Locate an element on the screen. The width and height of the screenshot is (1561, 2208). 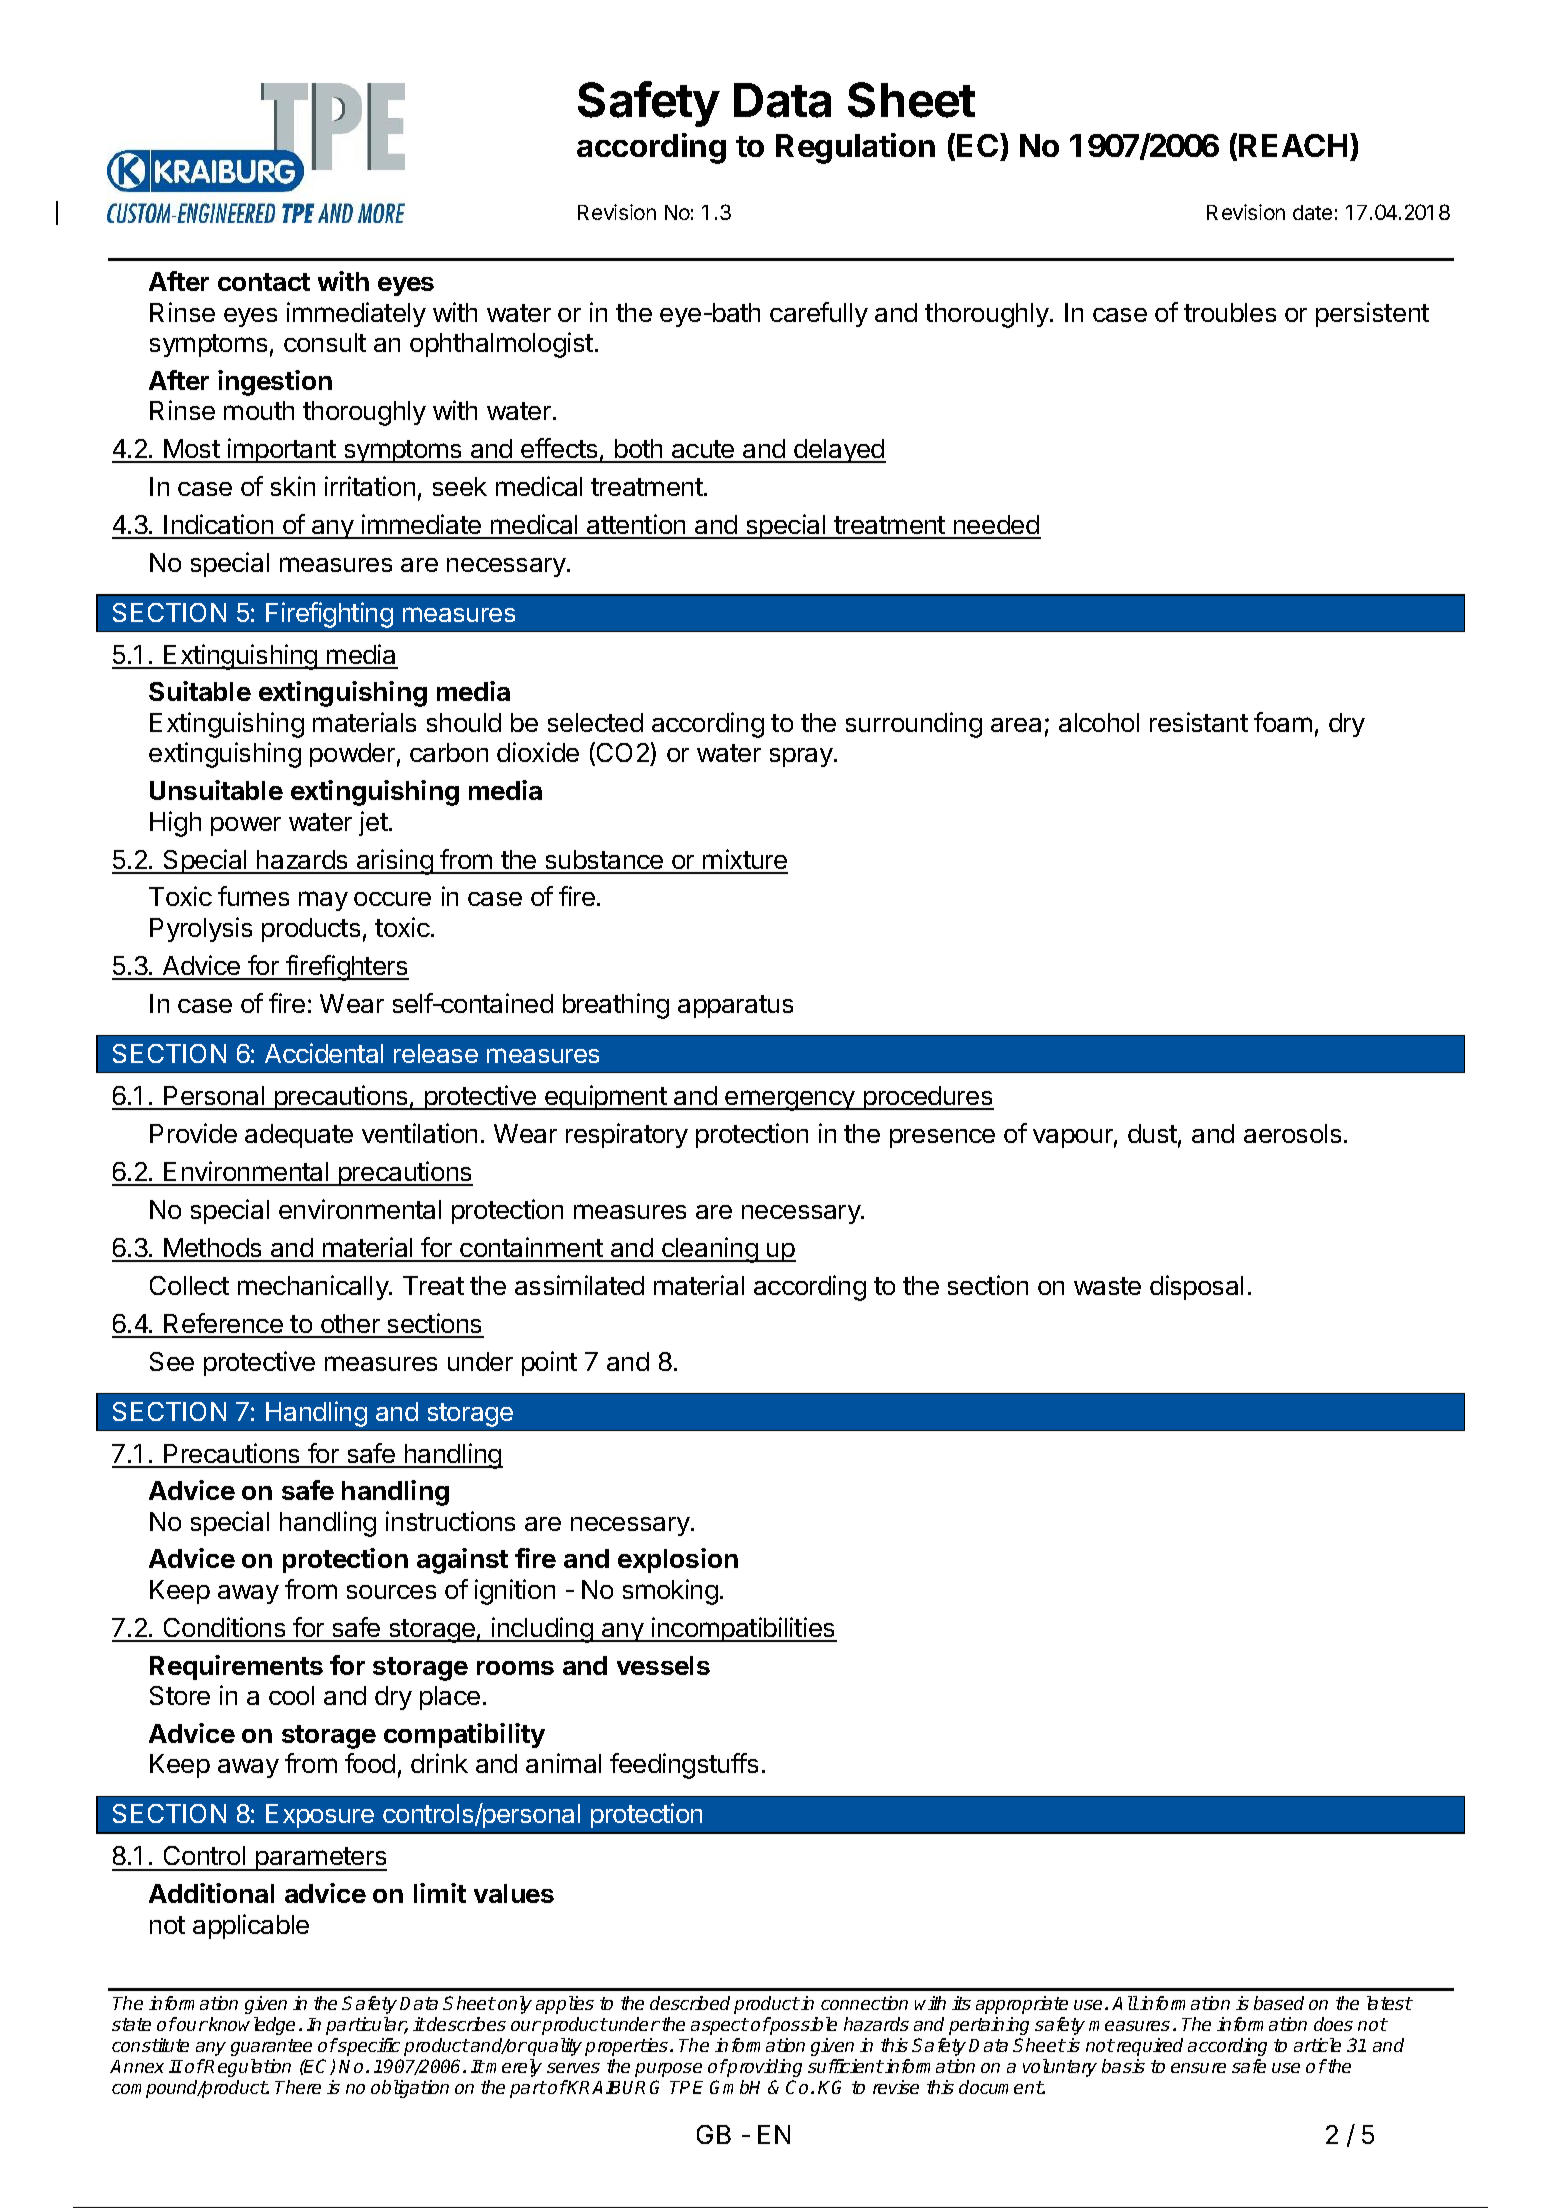
aerosols is located at coordinates (1292, 1133).
